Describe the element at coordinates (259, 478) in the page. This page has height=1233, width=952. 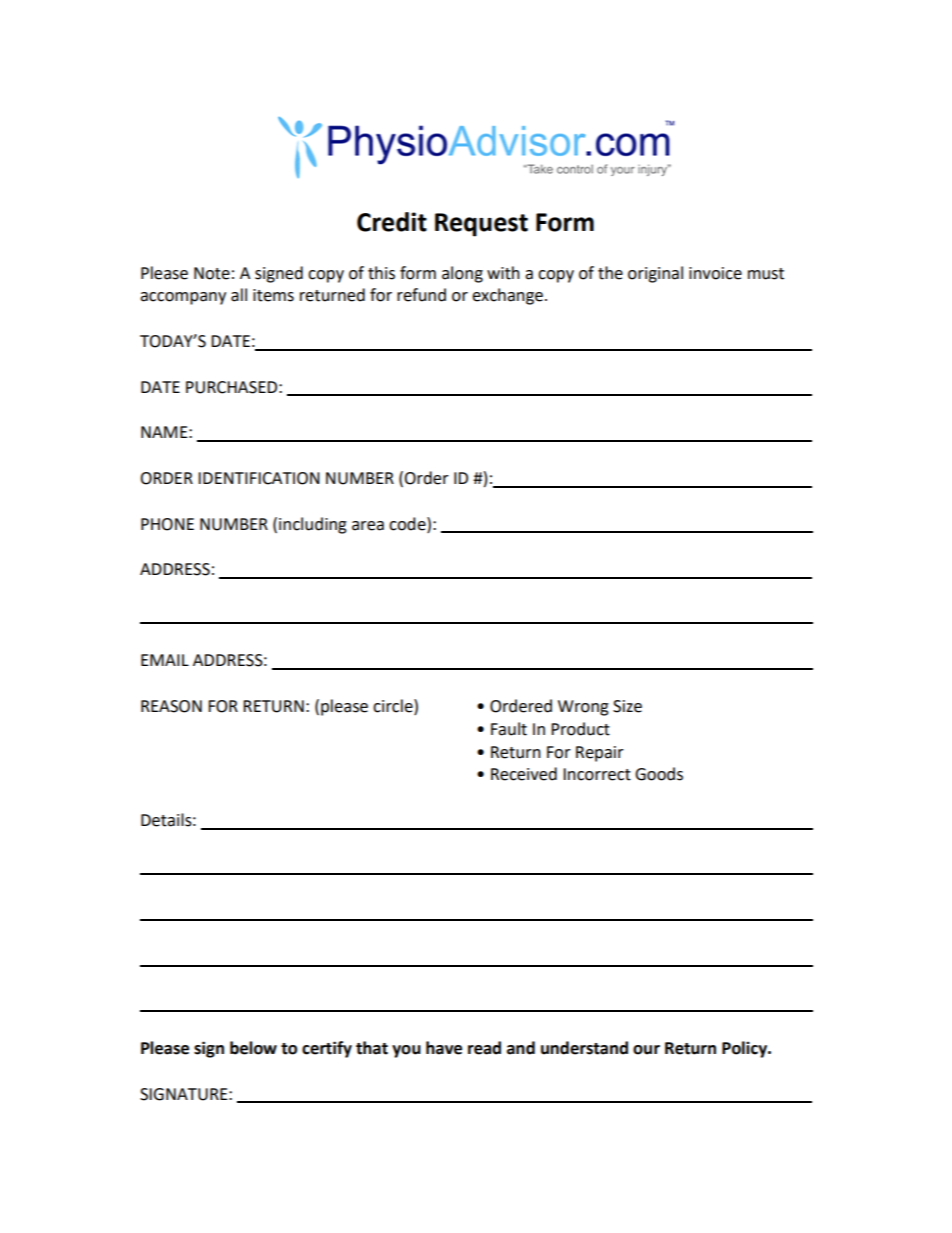
I see `IDENTIFICATION` at that location.
